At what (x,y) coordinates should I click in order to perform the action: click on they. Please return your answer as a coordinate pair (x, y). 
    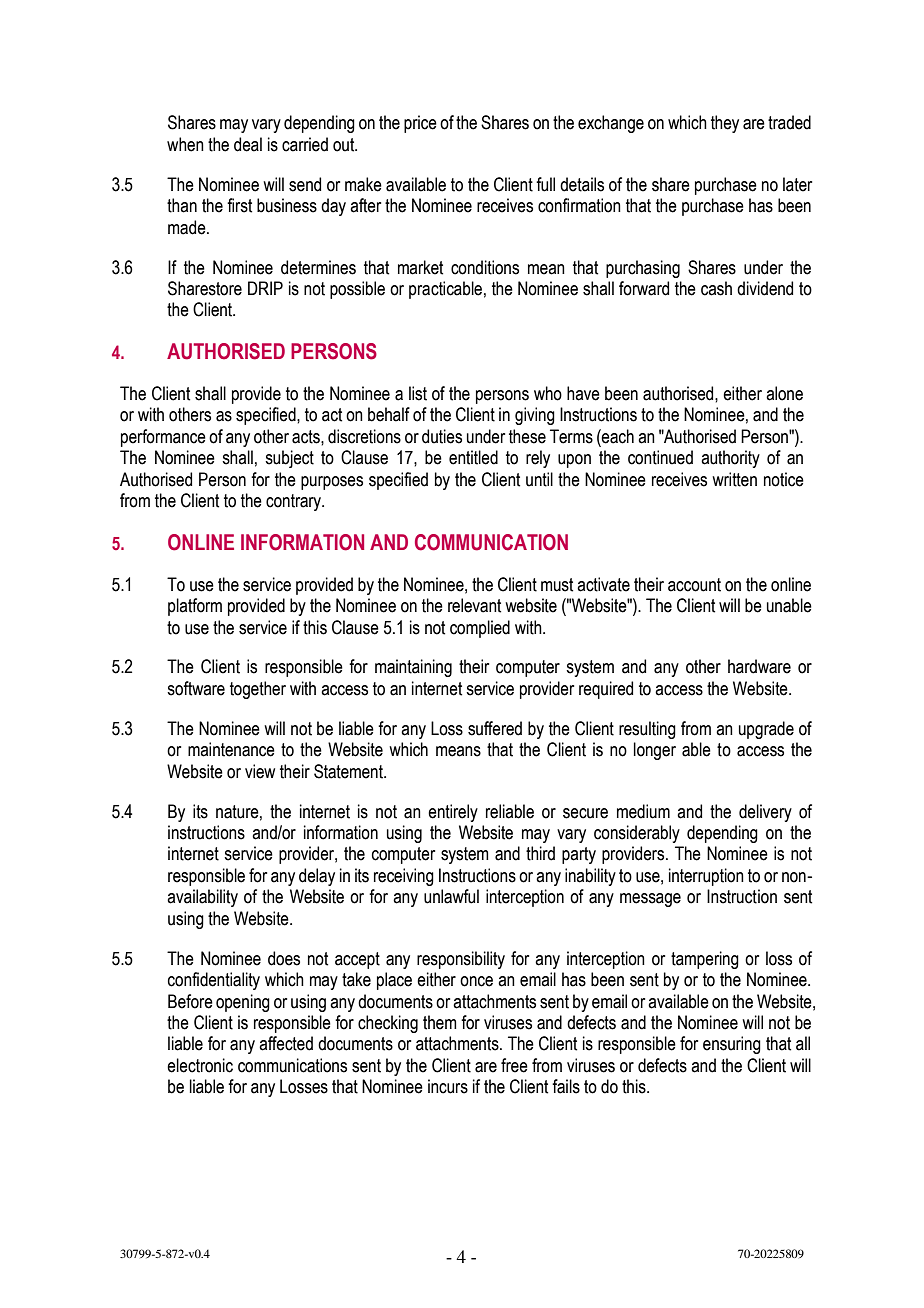
    Looking at the image, I should click on (725, 124).
